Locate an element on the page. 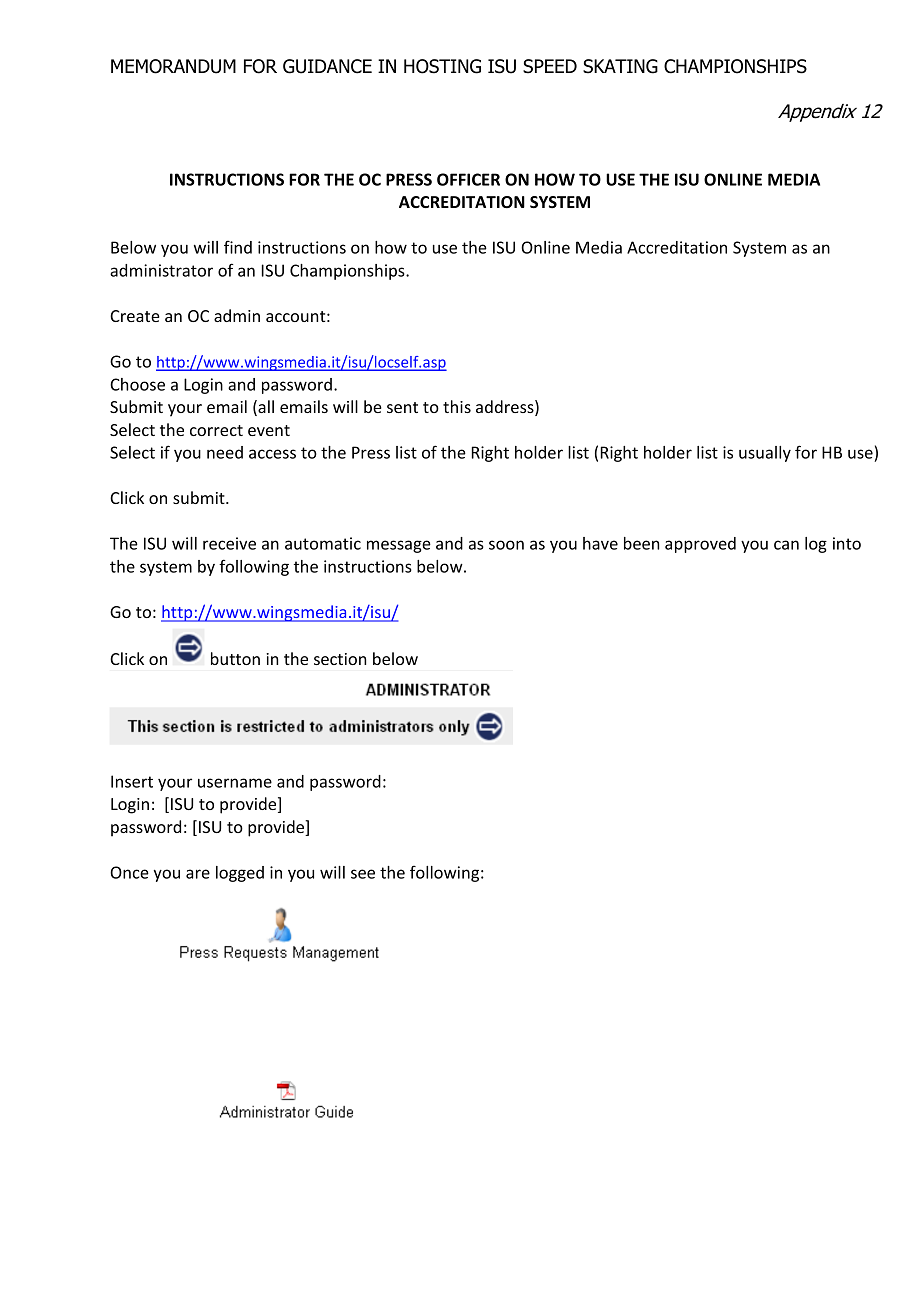  see is located at coordinates (363, 874).
